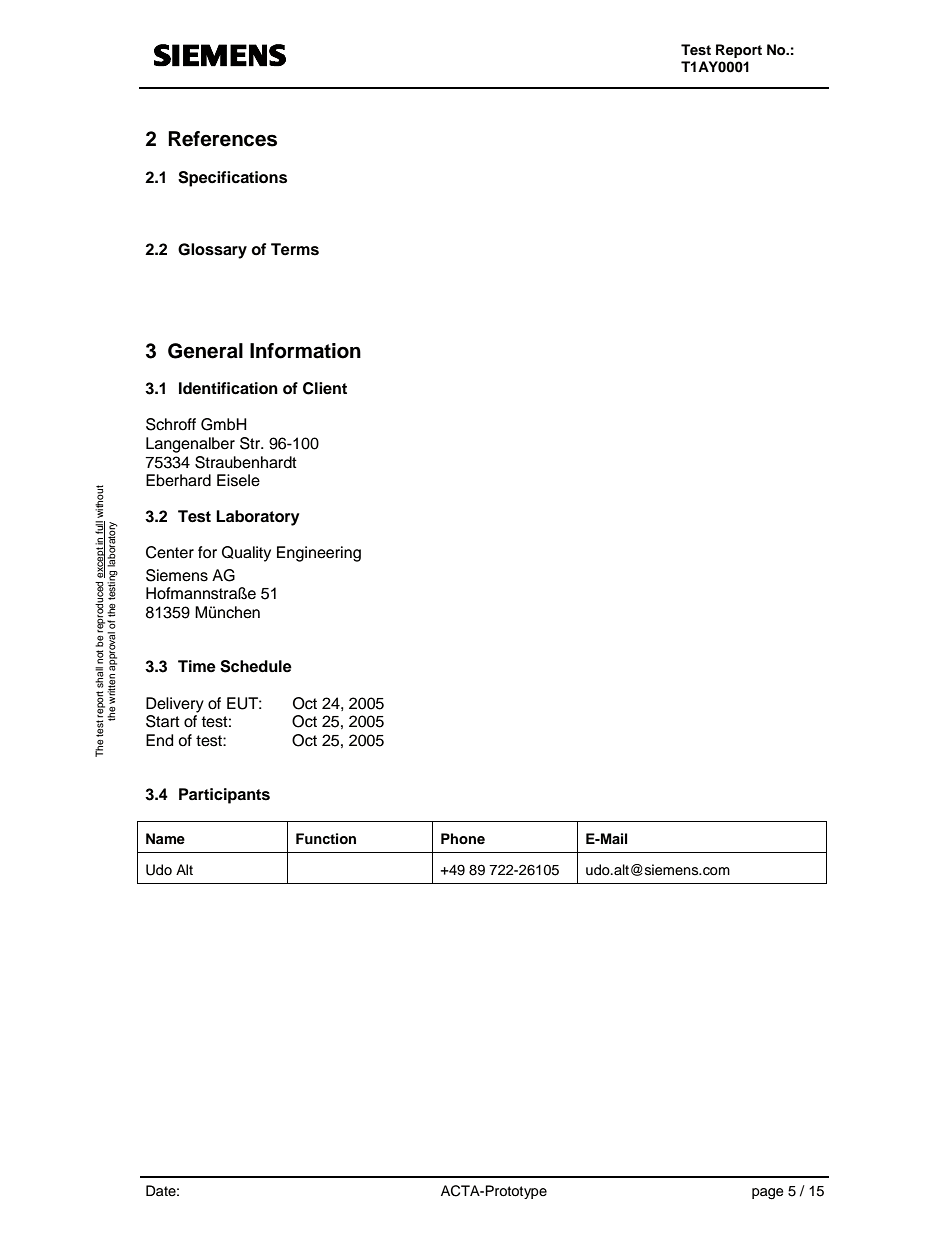  Describe the element at coordinates (228, 388) in the page. I see `Identification` at that location.
